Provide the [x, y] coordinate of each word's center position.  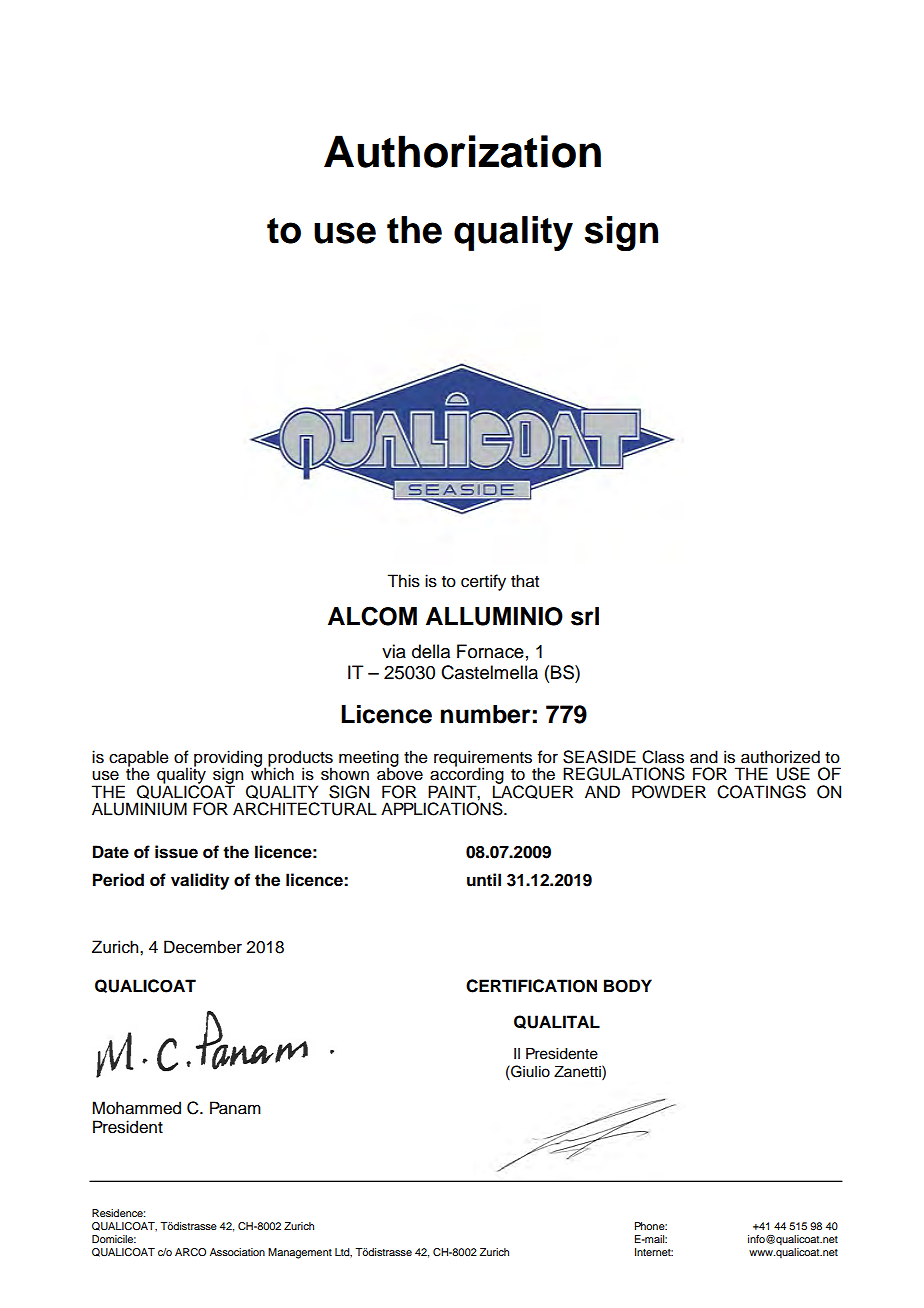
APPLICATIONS [443, 808]
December [203, 947]
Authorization [462, 151]
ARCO [190, 1252]
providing [228, 760]
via [394, 651]
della [431, 651]
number [486, 714]
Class [663, 757]
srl [585, 616]
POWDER [669, 792]
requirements [483, 759]
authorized [780, 757]
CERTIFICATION [531, 986]
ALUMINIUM [139, 809]
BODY [628, 986]
